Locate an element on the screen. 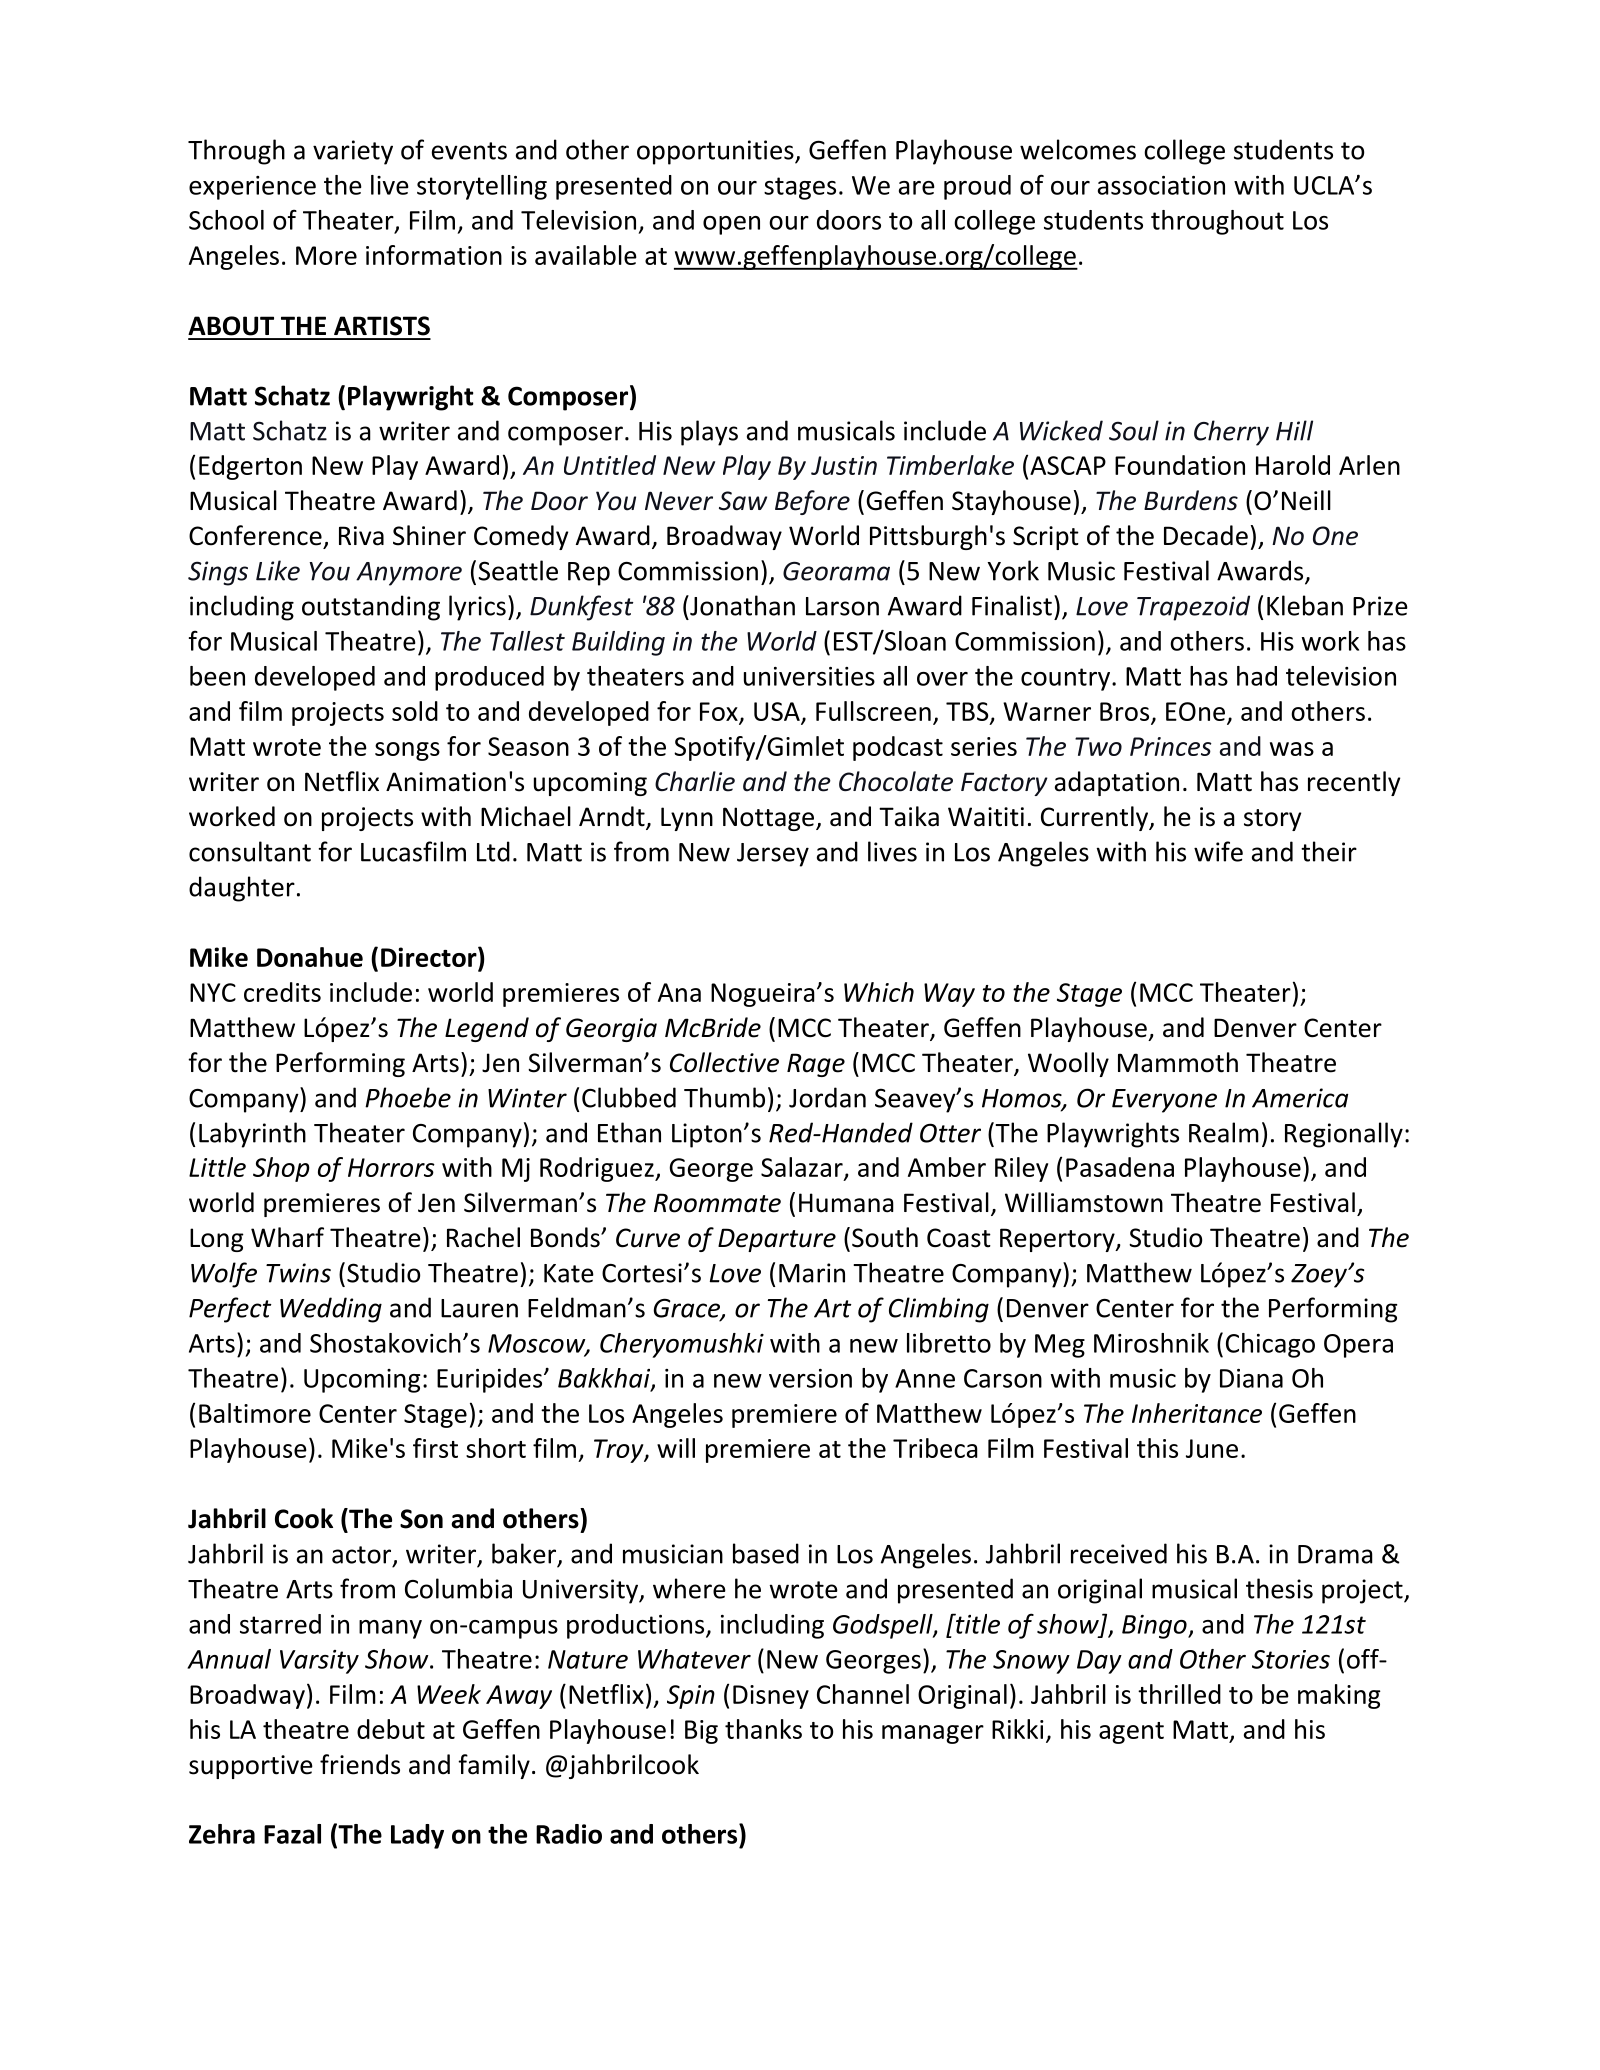 The width and height of the screenshot is (1600, 2070). USA is located at coordinates (777, 711).
